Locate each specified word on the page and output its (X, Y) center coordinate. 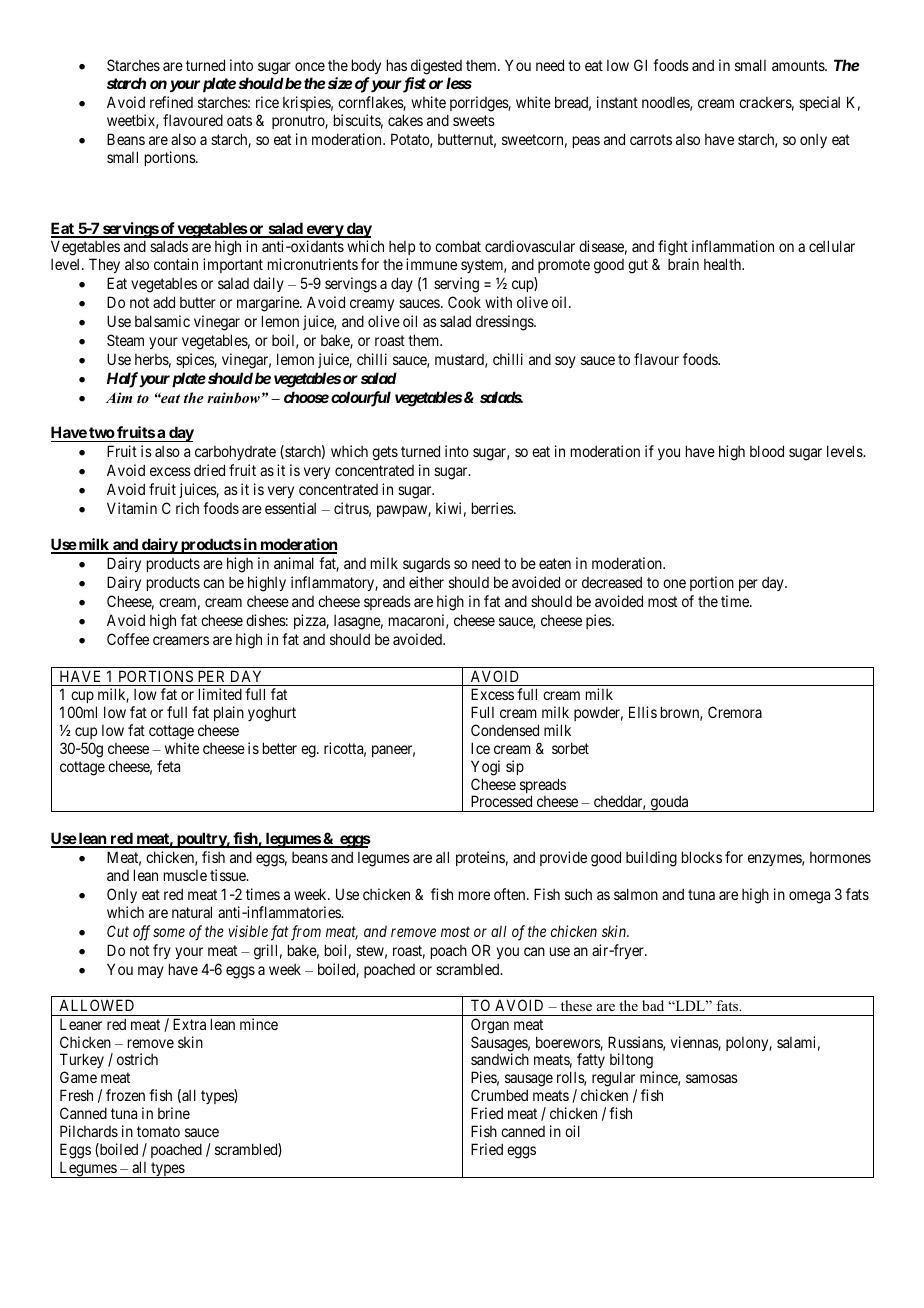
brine (174, 1113)
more (474, 895)
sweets (474, 120)
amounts (799, 65)
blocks (702, 857)
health (724, 264)
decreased (612, 582)
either (426, 582)
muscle (185, 875)
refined (171, 102)
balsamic (162, 321)
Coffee (128, 639)
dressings (505, 323)
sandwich (500, 1059)
